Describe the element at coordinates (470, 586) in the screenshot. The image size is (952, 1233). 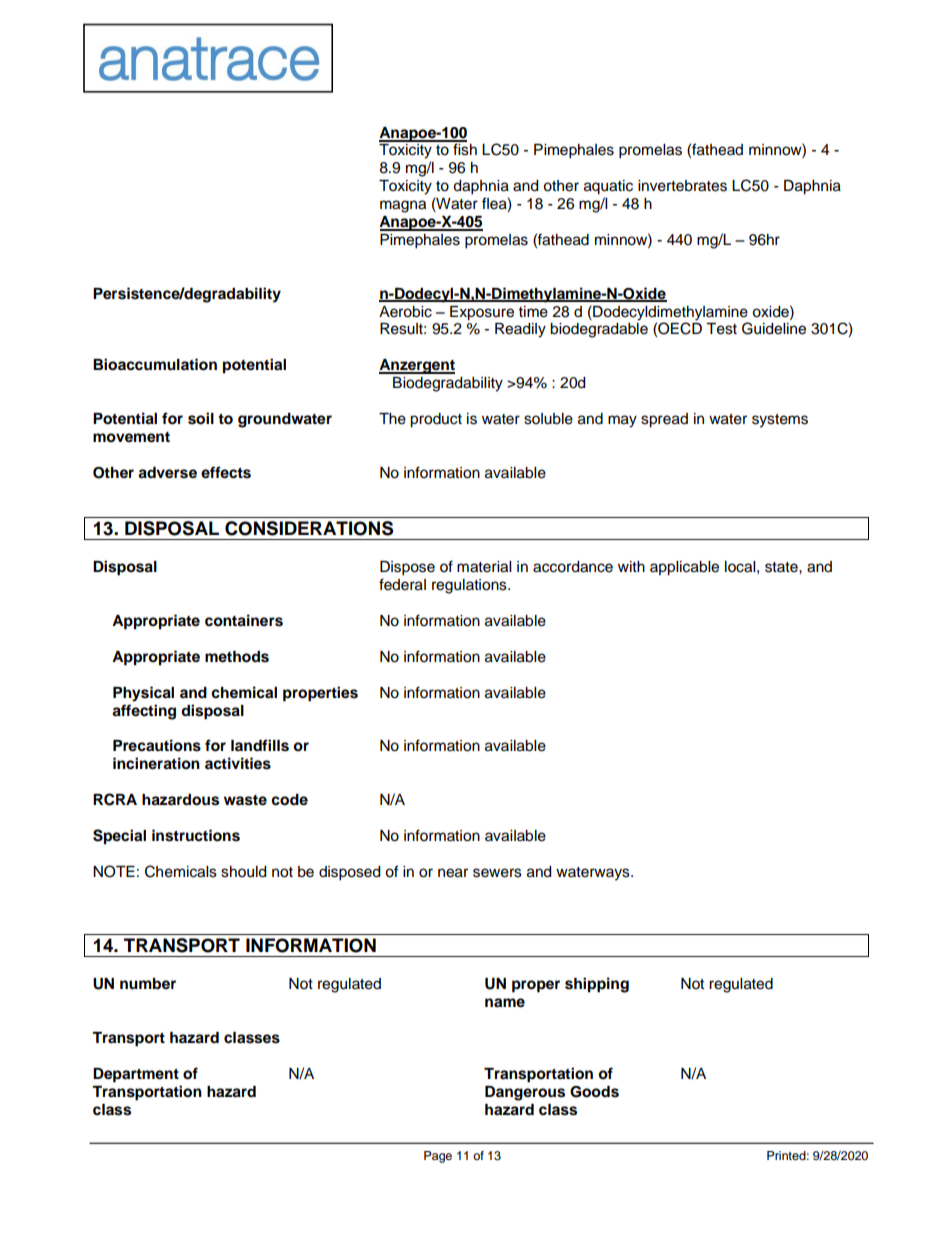
I see `regulations` at that location.
